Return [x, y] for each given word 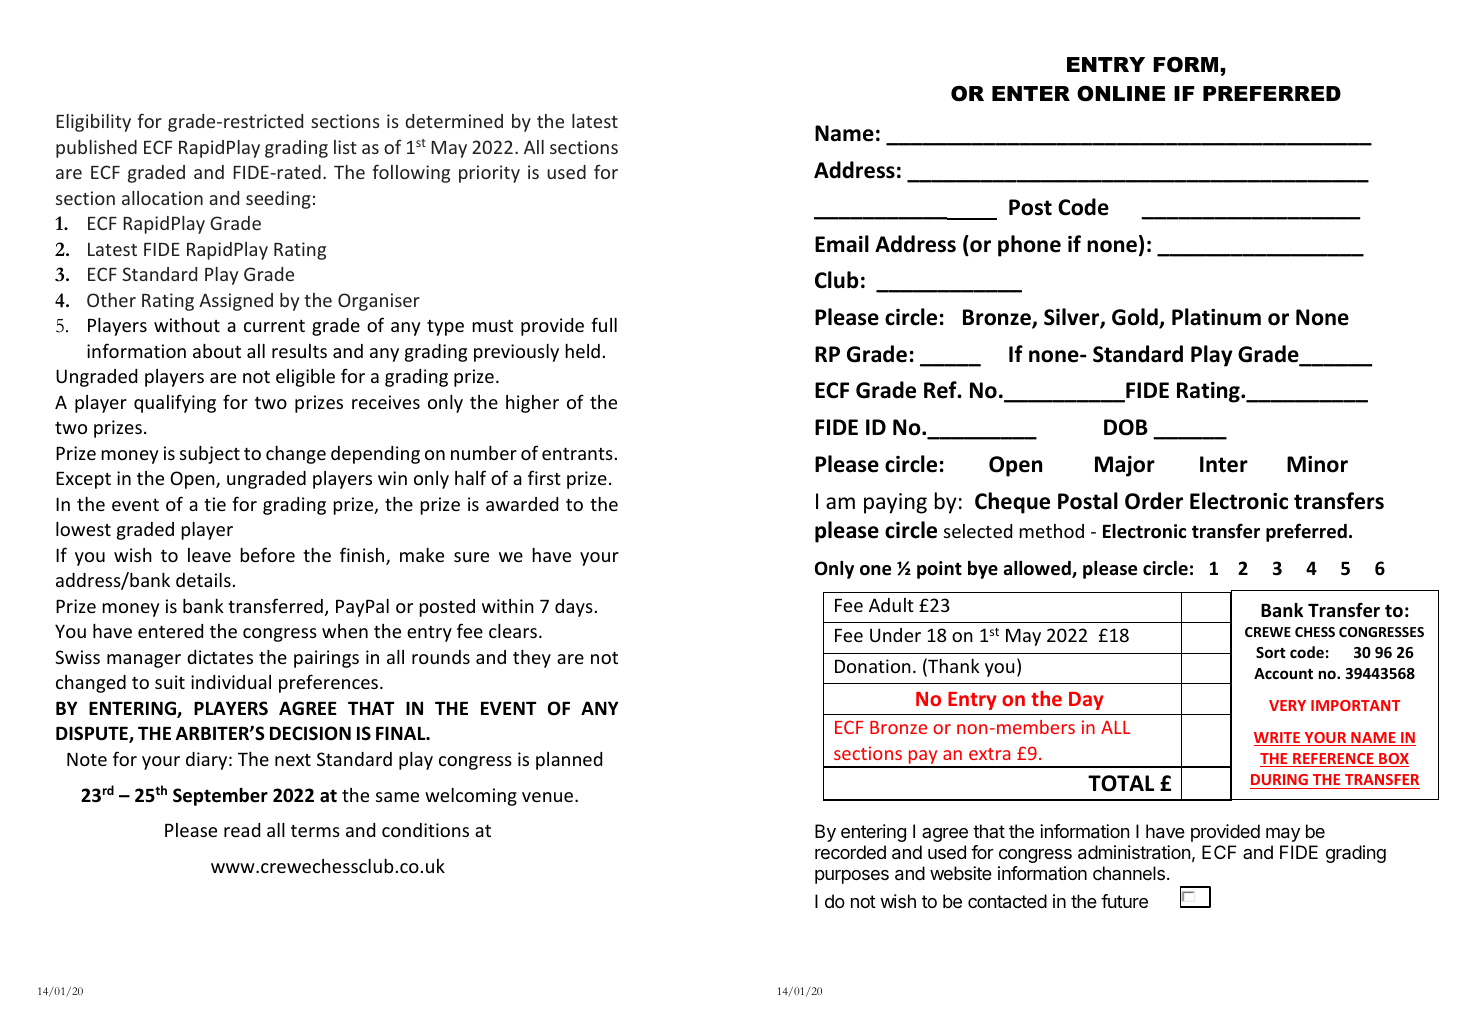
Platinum [1216, 317]
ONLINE [1121, 94]
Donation [873, 666]
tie [215, 504]
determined [454, 121]
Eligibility [93, 123]
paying [895, 503]
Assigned [236, 302]
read [242, 830]
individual [231, 682]
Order [1154, 501]
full [604, 324]
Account [1283, 673]
